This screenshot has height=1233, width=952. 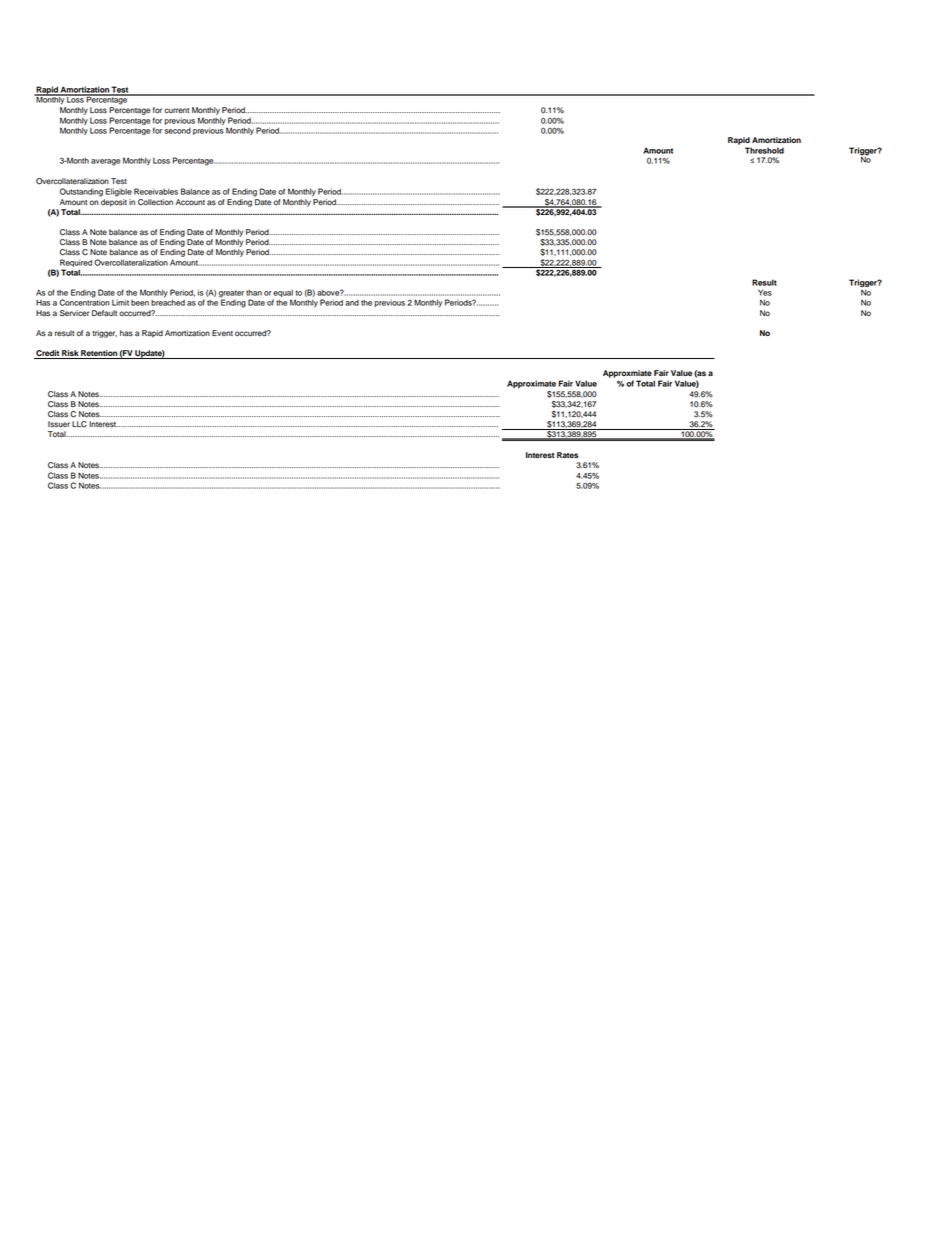 What do you see at coordinates (176, 111) in the screenshot?
I see `current` at bounding box center [176, 111].
